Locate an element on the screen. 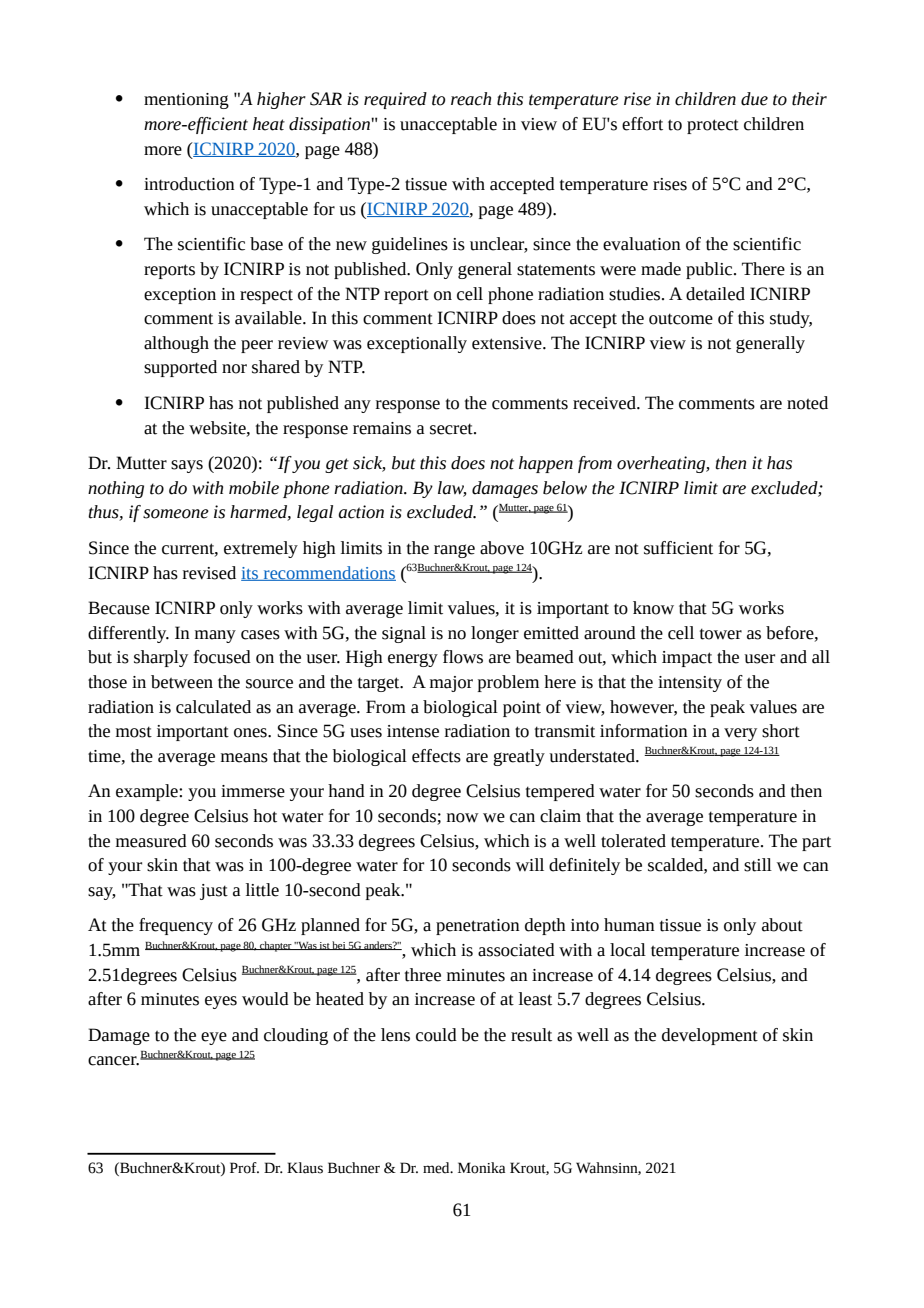 Image resolution: width=924 pixels, height=1308 pixels. protect is located at coordinates (713, 126).
